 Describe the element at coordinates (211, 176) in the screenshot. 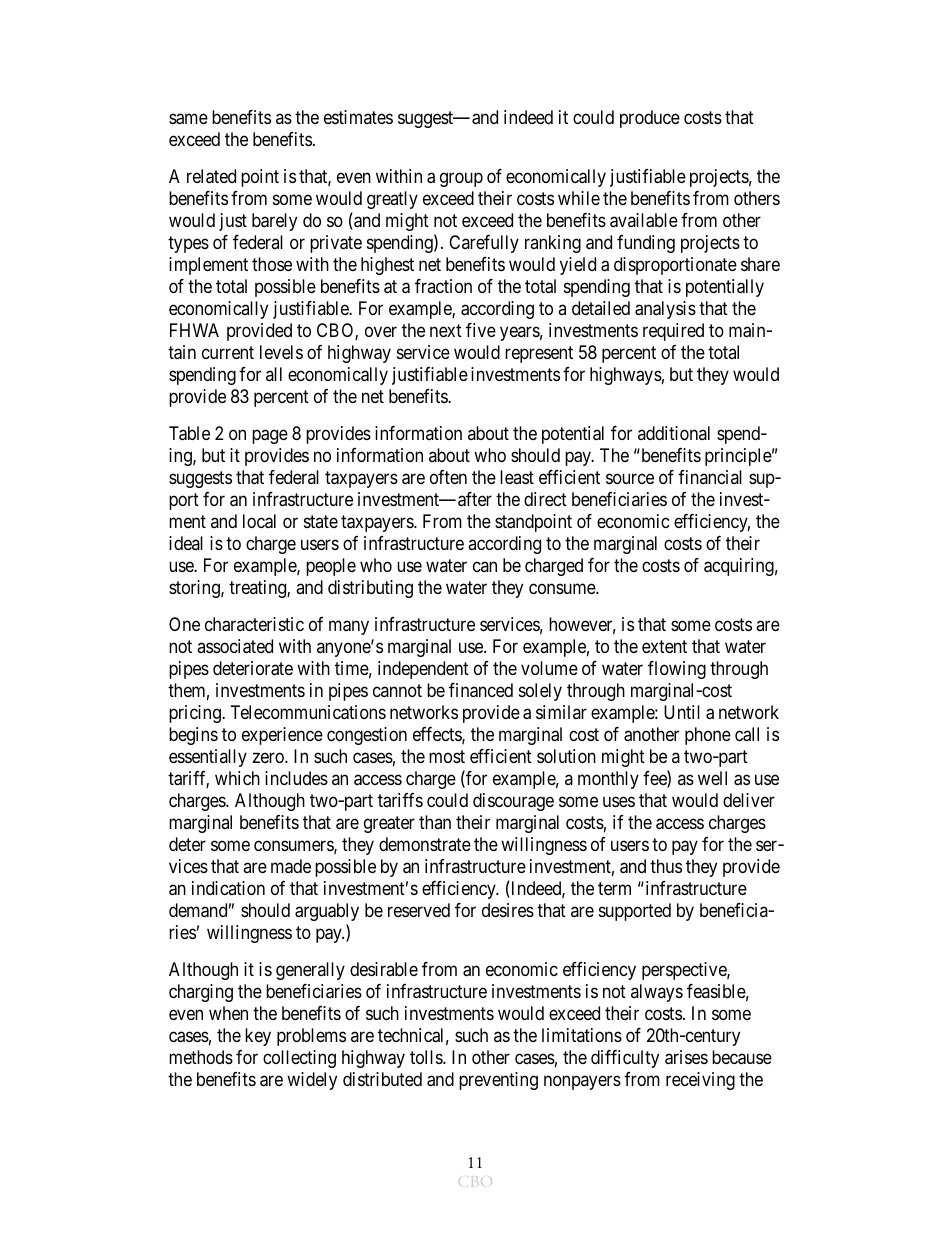

I see `related` at that location.
